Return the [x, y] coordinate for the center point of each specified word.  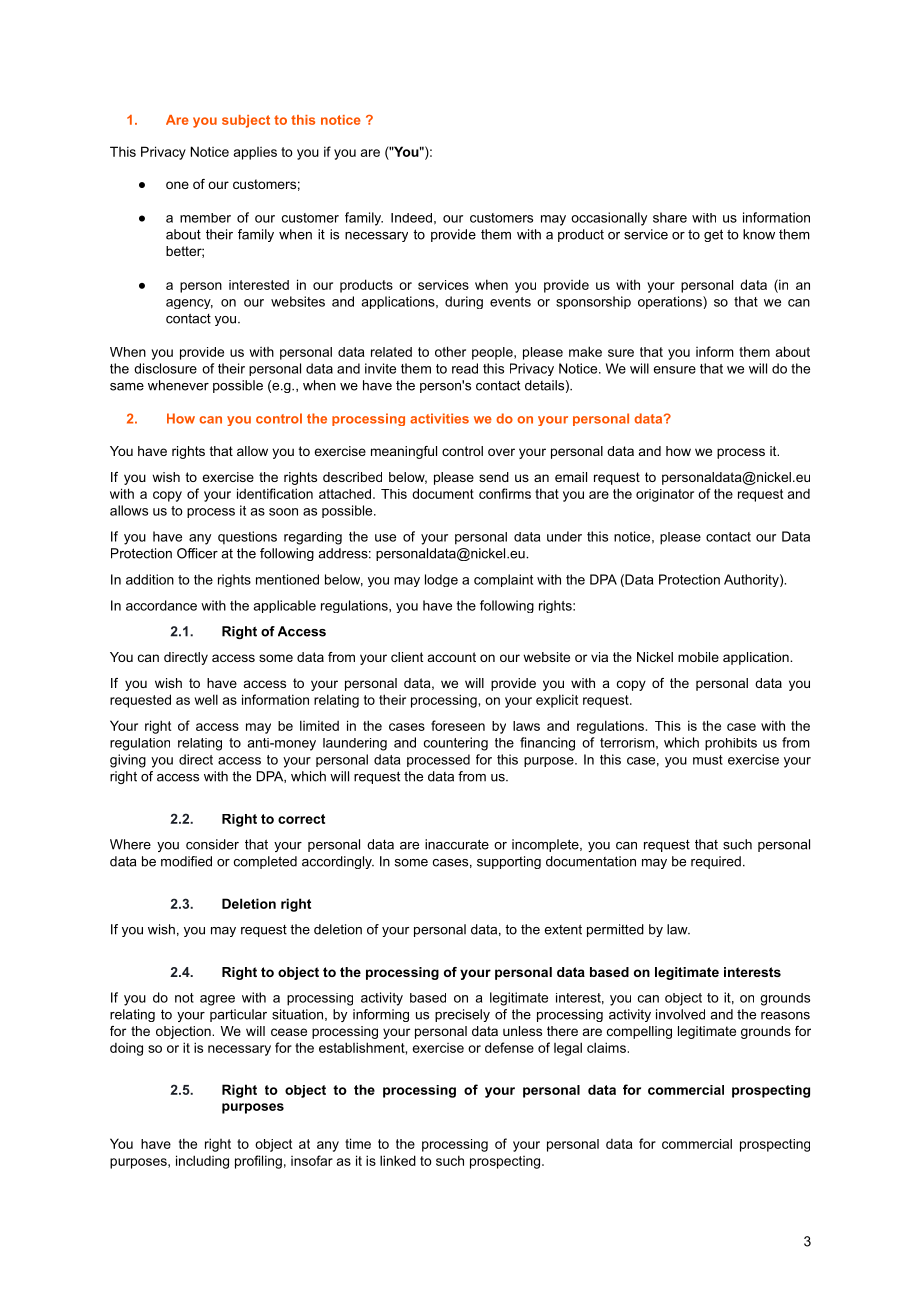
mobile [698, 657]
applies [255, 153]
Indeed [411, 218]
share [670, 217]
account [452, 657]
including [202, 1162]
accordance [161, 605]
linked [398, 1160]
